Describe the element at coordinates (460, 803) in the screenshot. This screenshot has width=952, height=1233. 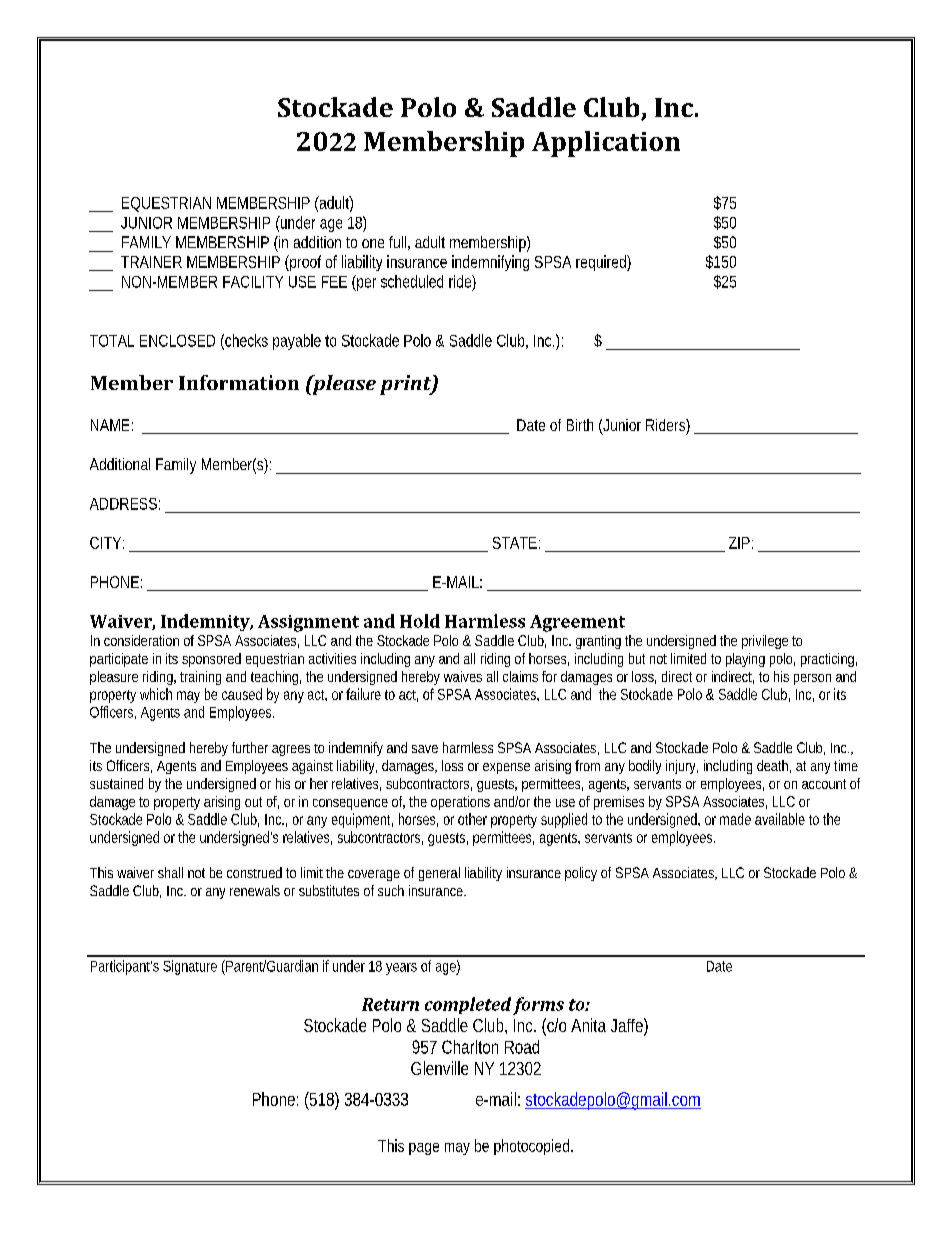
I see `operations` at that location.
